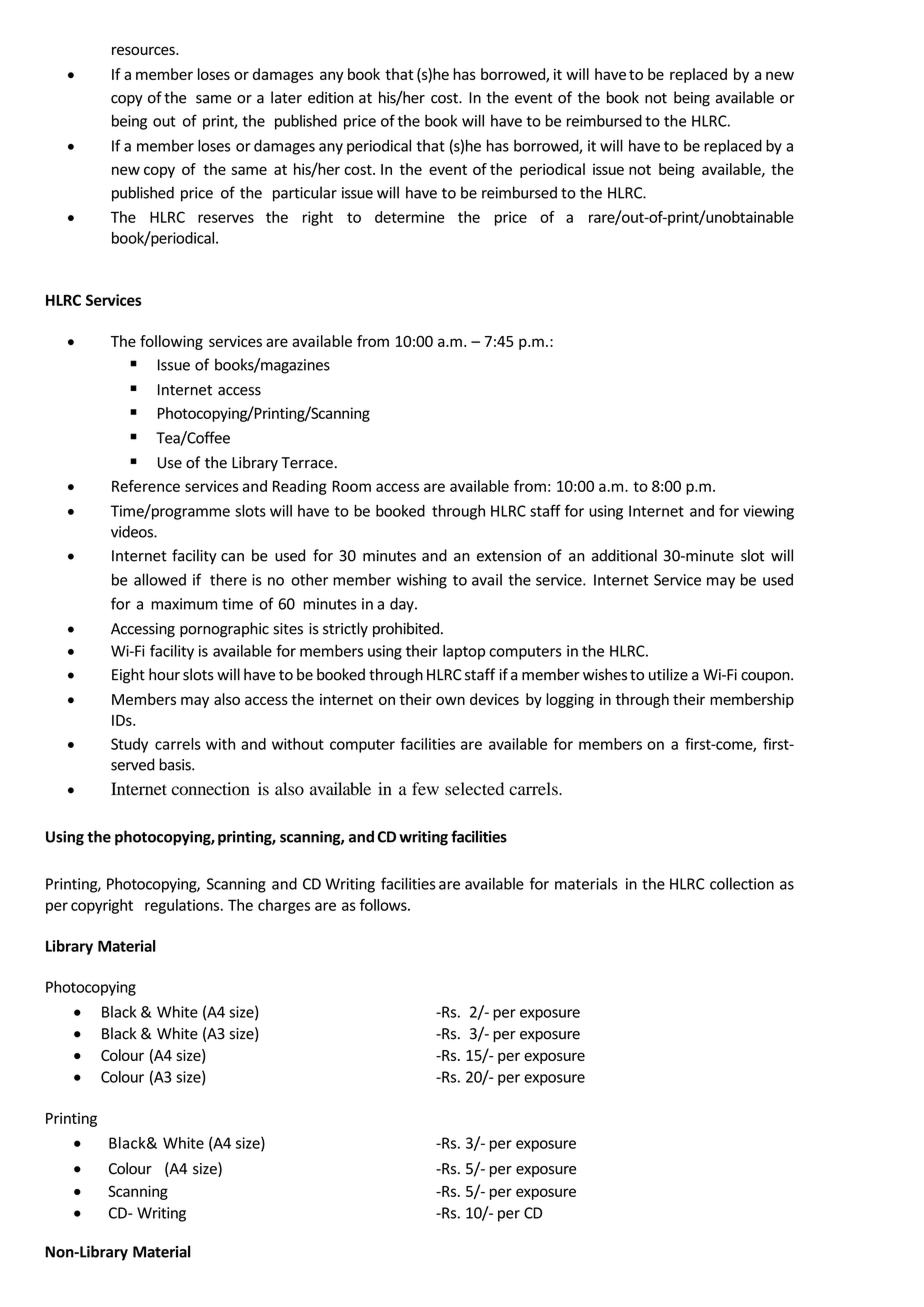 This screenshot has width=924, height=1307. Describe the element at coordinates (146, 486) in the screenshot. I see `Reference` at that location.
